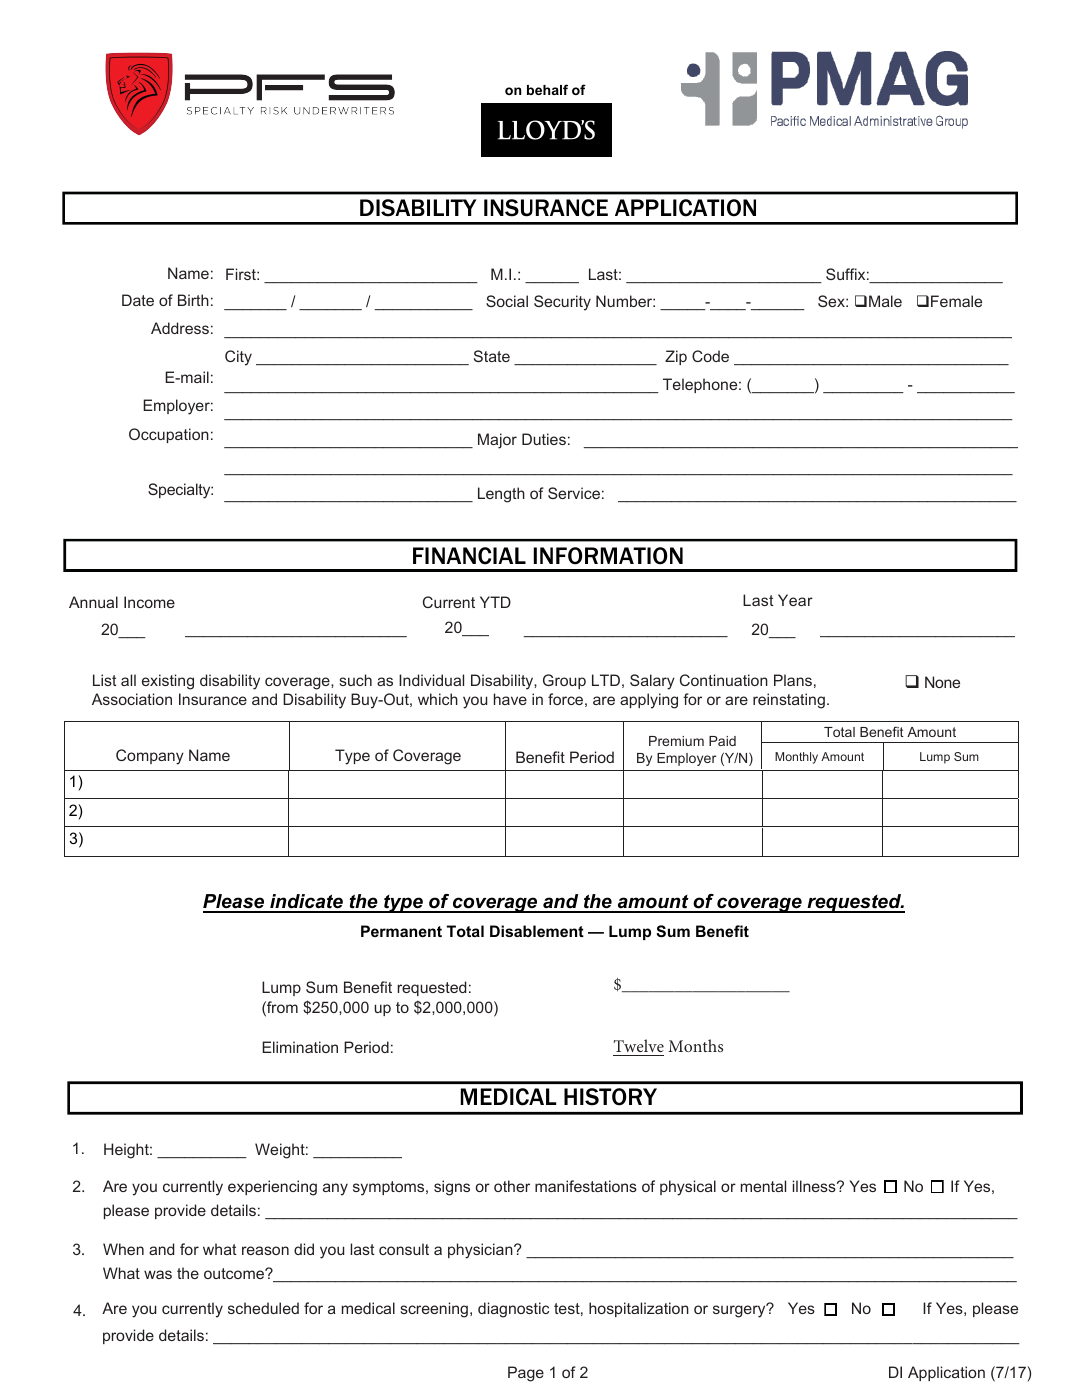 Image resolution: width=1082 pixels, height=1400 pixels. I want to click on have, so click(510, 699).
